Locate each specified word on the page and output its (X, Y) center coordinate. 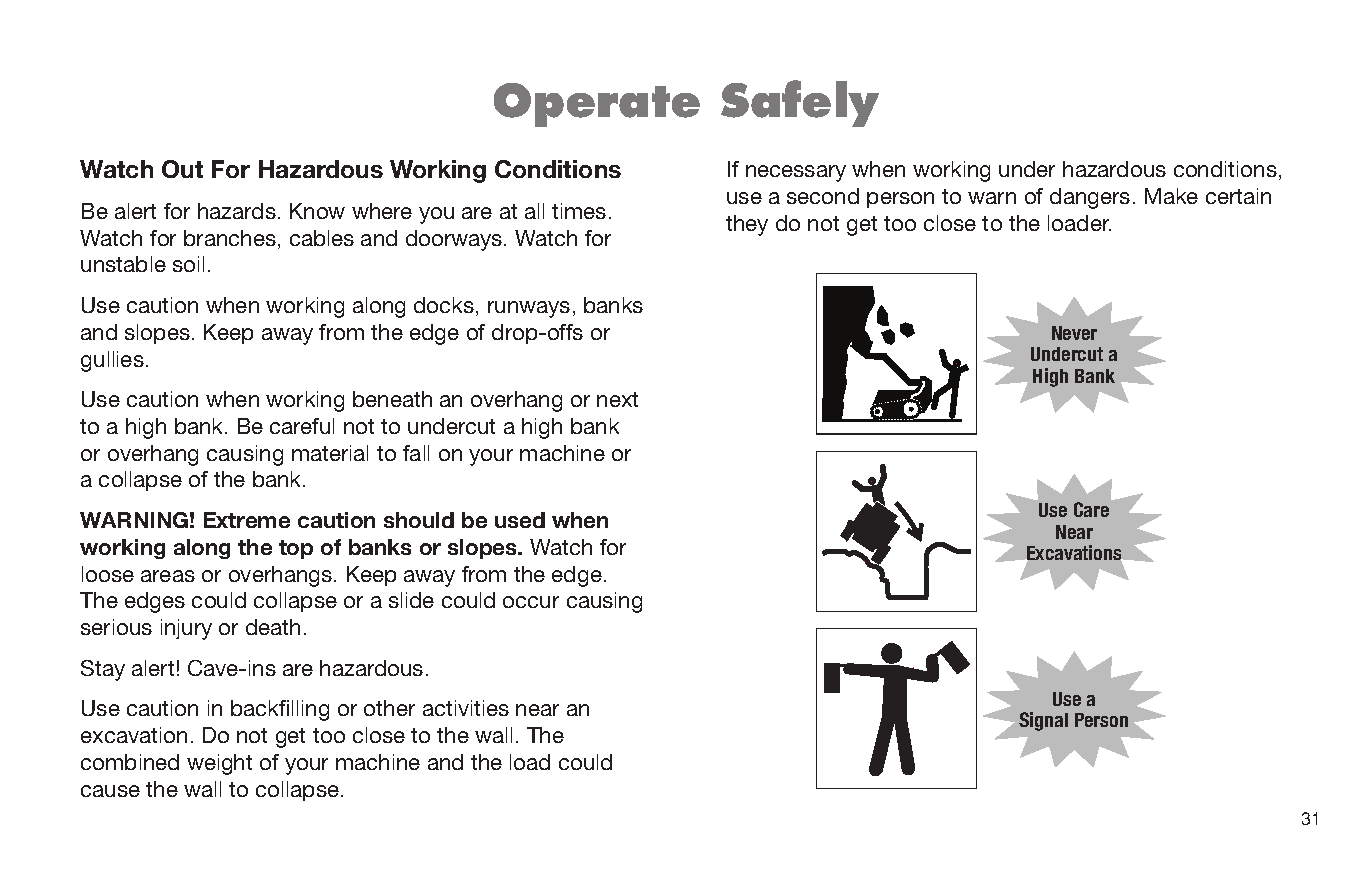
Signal (1043, 721)
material (330, 453)
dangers (1090, 198)
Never (1074, 333)
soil (188, 264)
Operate (597, 105)
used (520, 520)
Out (182, 169)
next (617, 399)
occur (531, 602)
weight (219, 764)
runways (529, 309)
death (273, 627)
